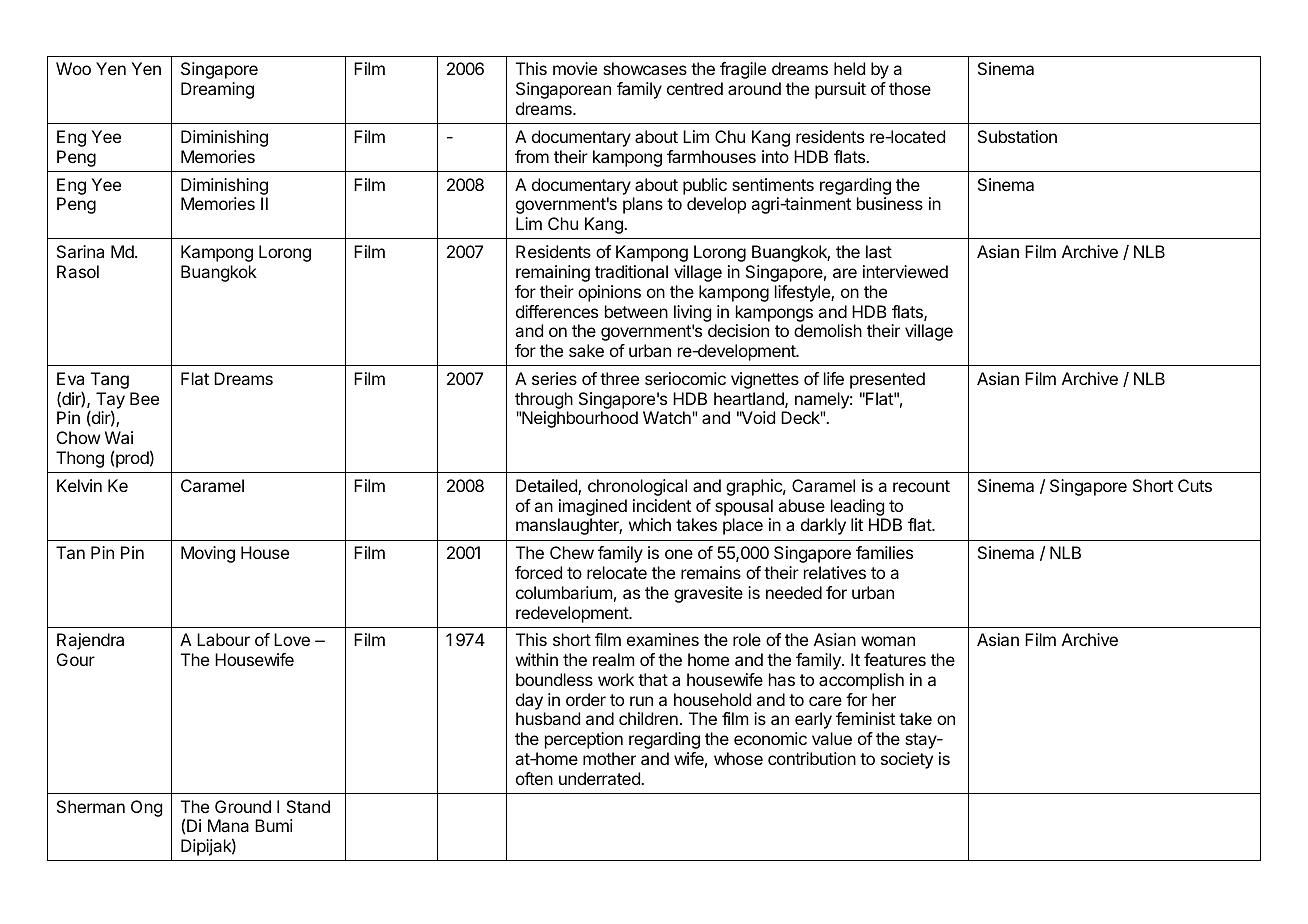 The width and height of the screenshot is (1308, 924). Describe the element at coordinates (80, 251) in the screenshot. I see `Sarina` at that location.
